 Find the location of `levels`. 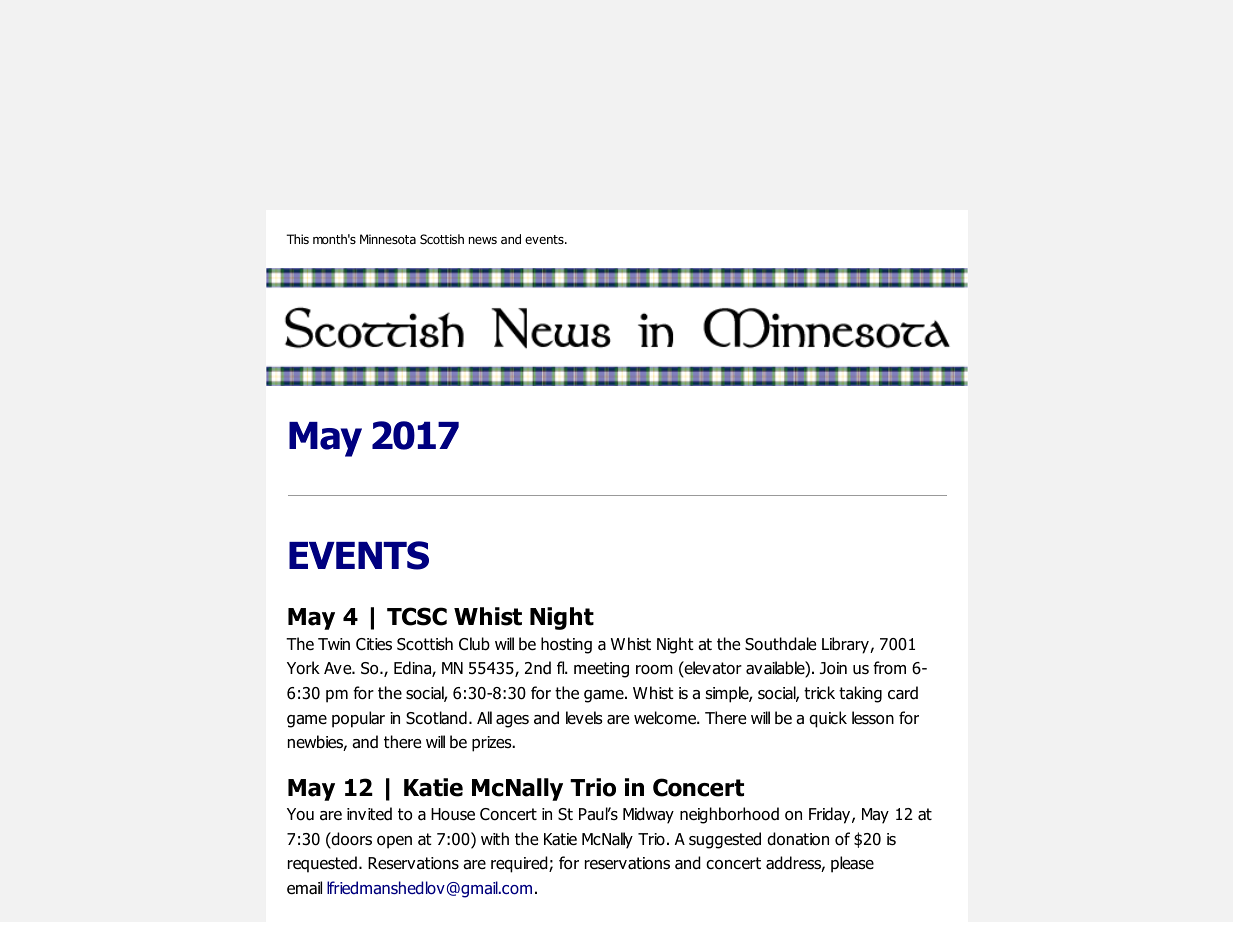

levels is located at coordinates (584, 717).
